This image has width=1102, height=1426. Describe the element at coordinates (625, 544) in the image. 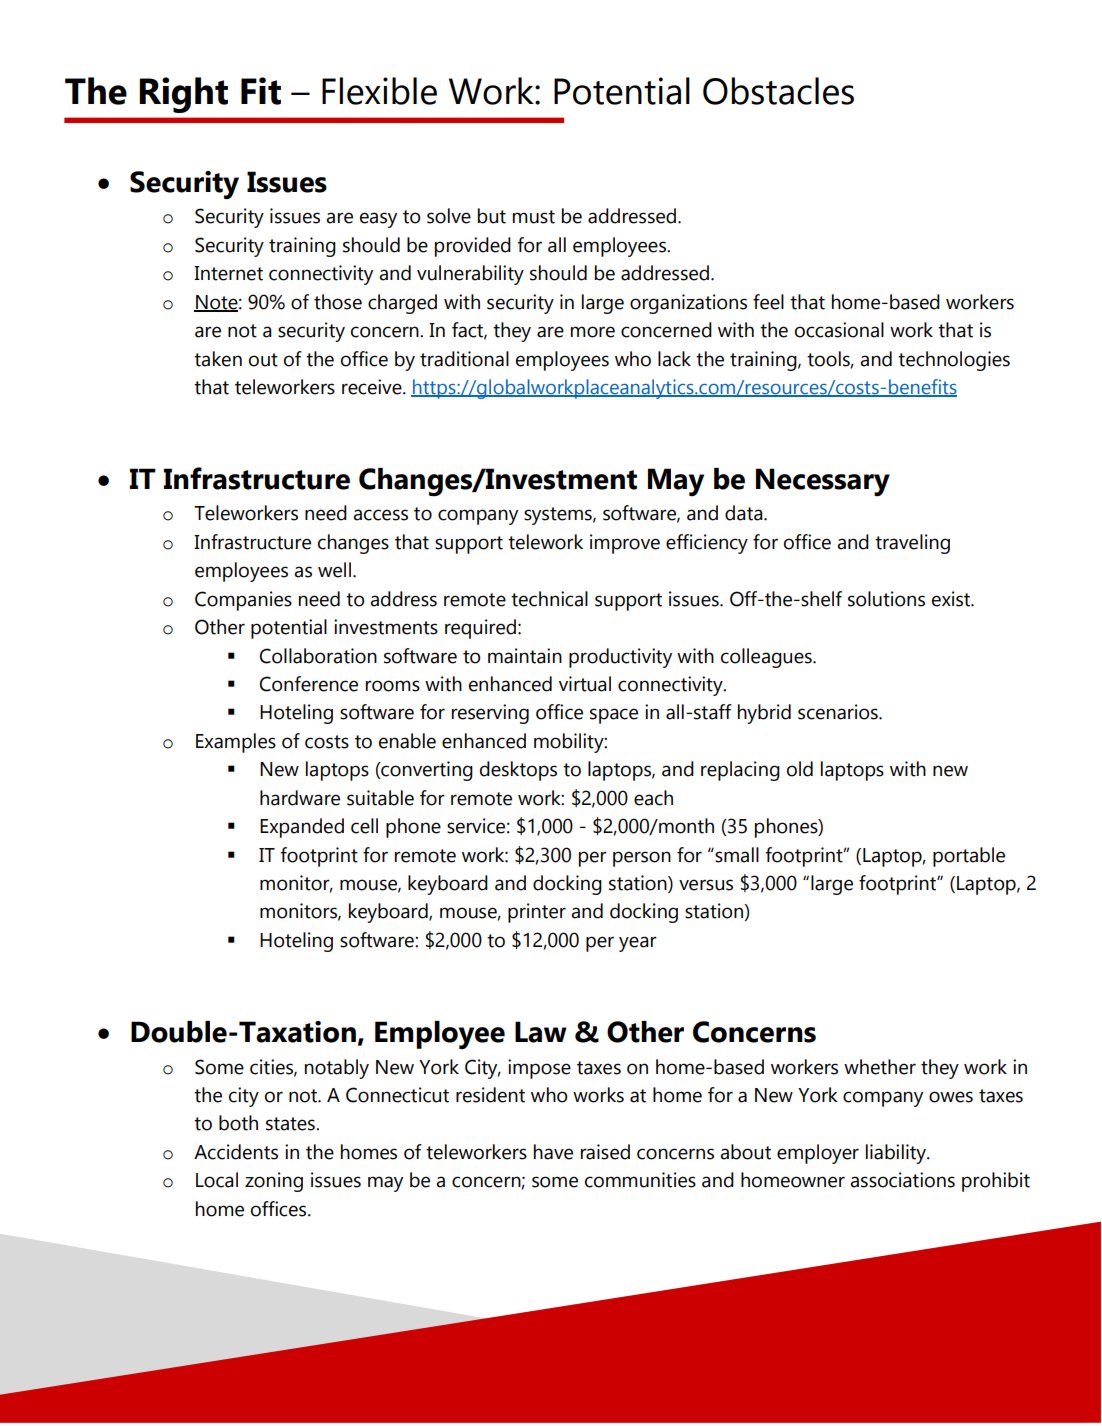

I see `improve` at that location.
